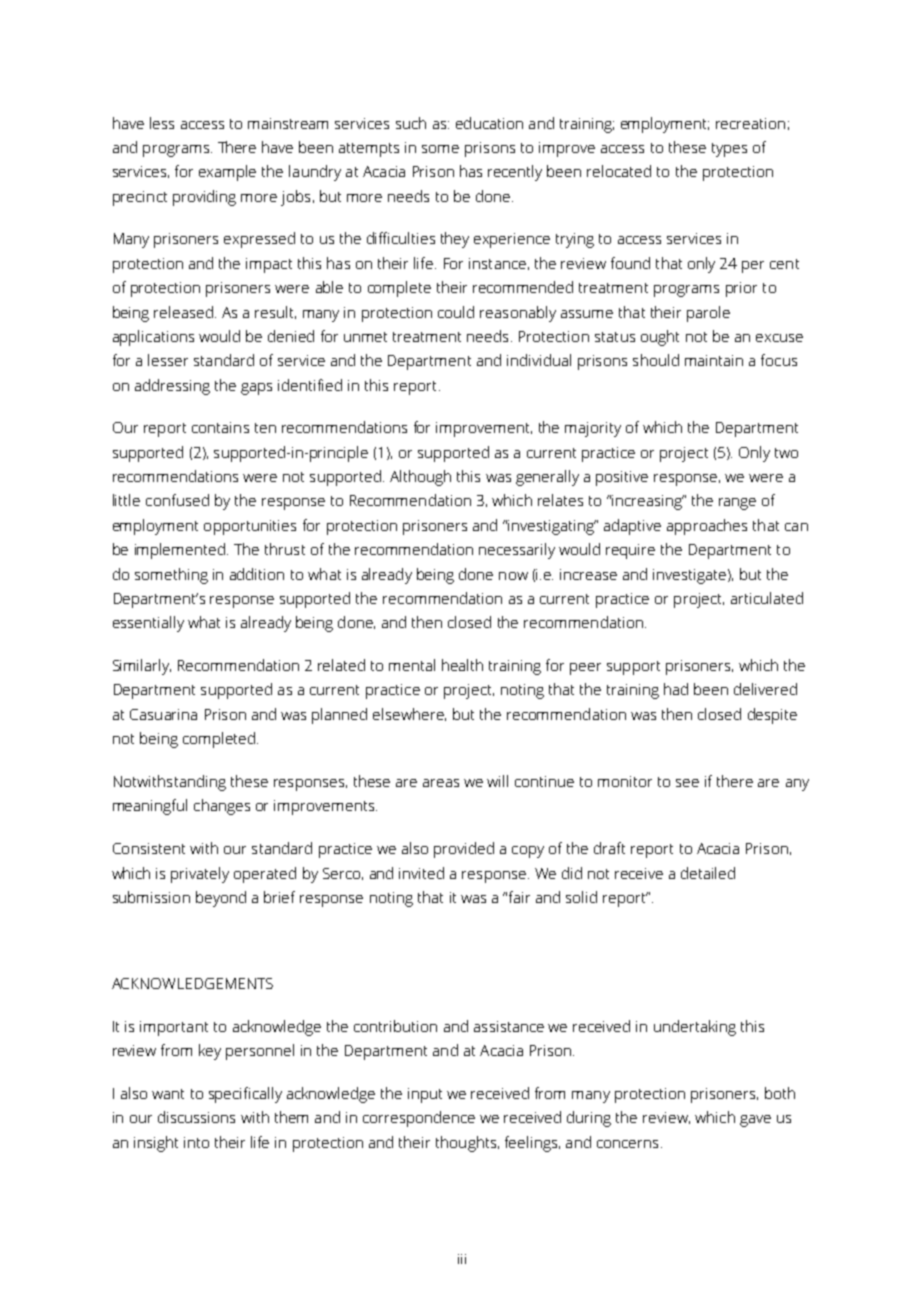 The image size is (924, 1308). Describe the element at coordinates (707, 527) in the page. I see `approaches` at that location.
